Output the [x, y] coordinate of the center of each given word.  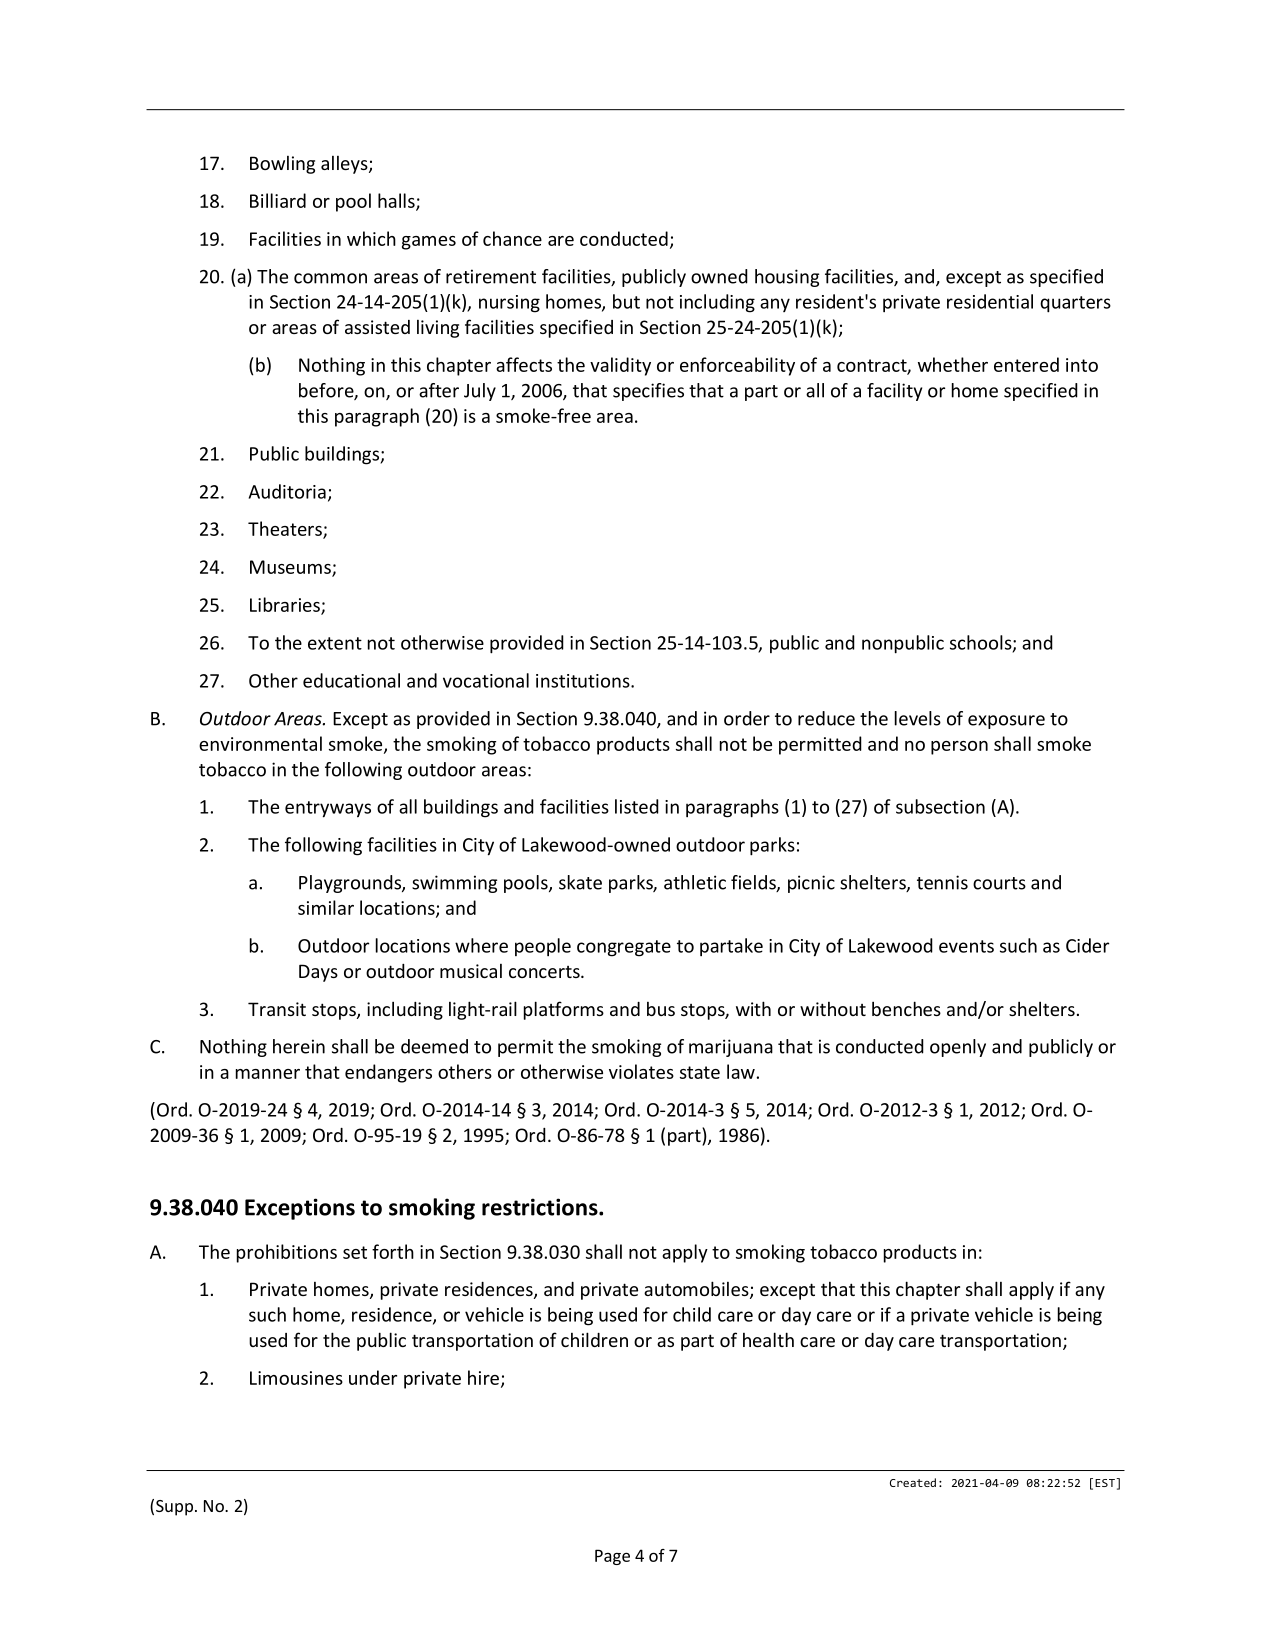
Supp [174, 1508]
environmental [260, 743]
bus [661, 1009]
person [959, 748]
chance [512, 238]
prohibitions [287, 1253]
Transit [277, 1009]
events [966, 946]
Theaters [286, 530]
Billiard [278, 200]
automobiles [697, 1290]
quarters [1075, 304]
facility [894, 392]
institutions [584, 681]
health [768, 1339]
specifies [648, 392]
